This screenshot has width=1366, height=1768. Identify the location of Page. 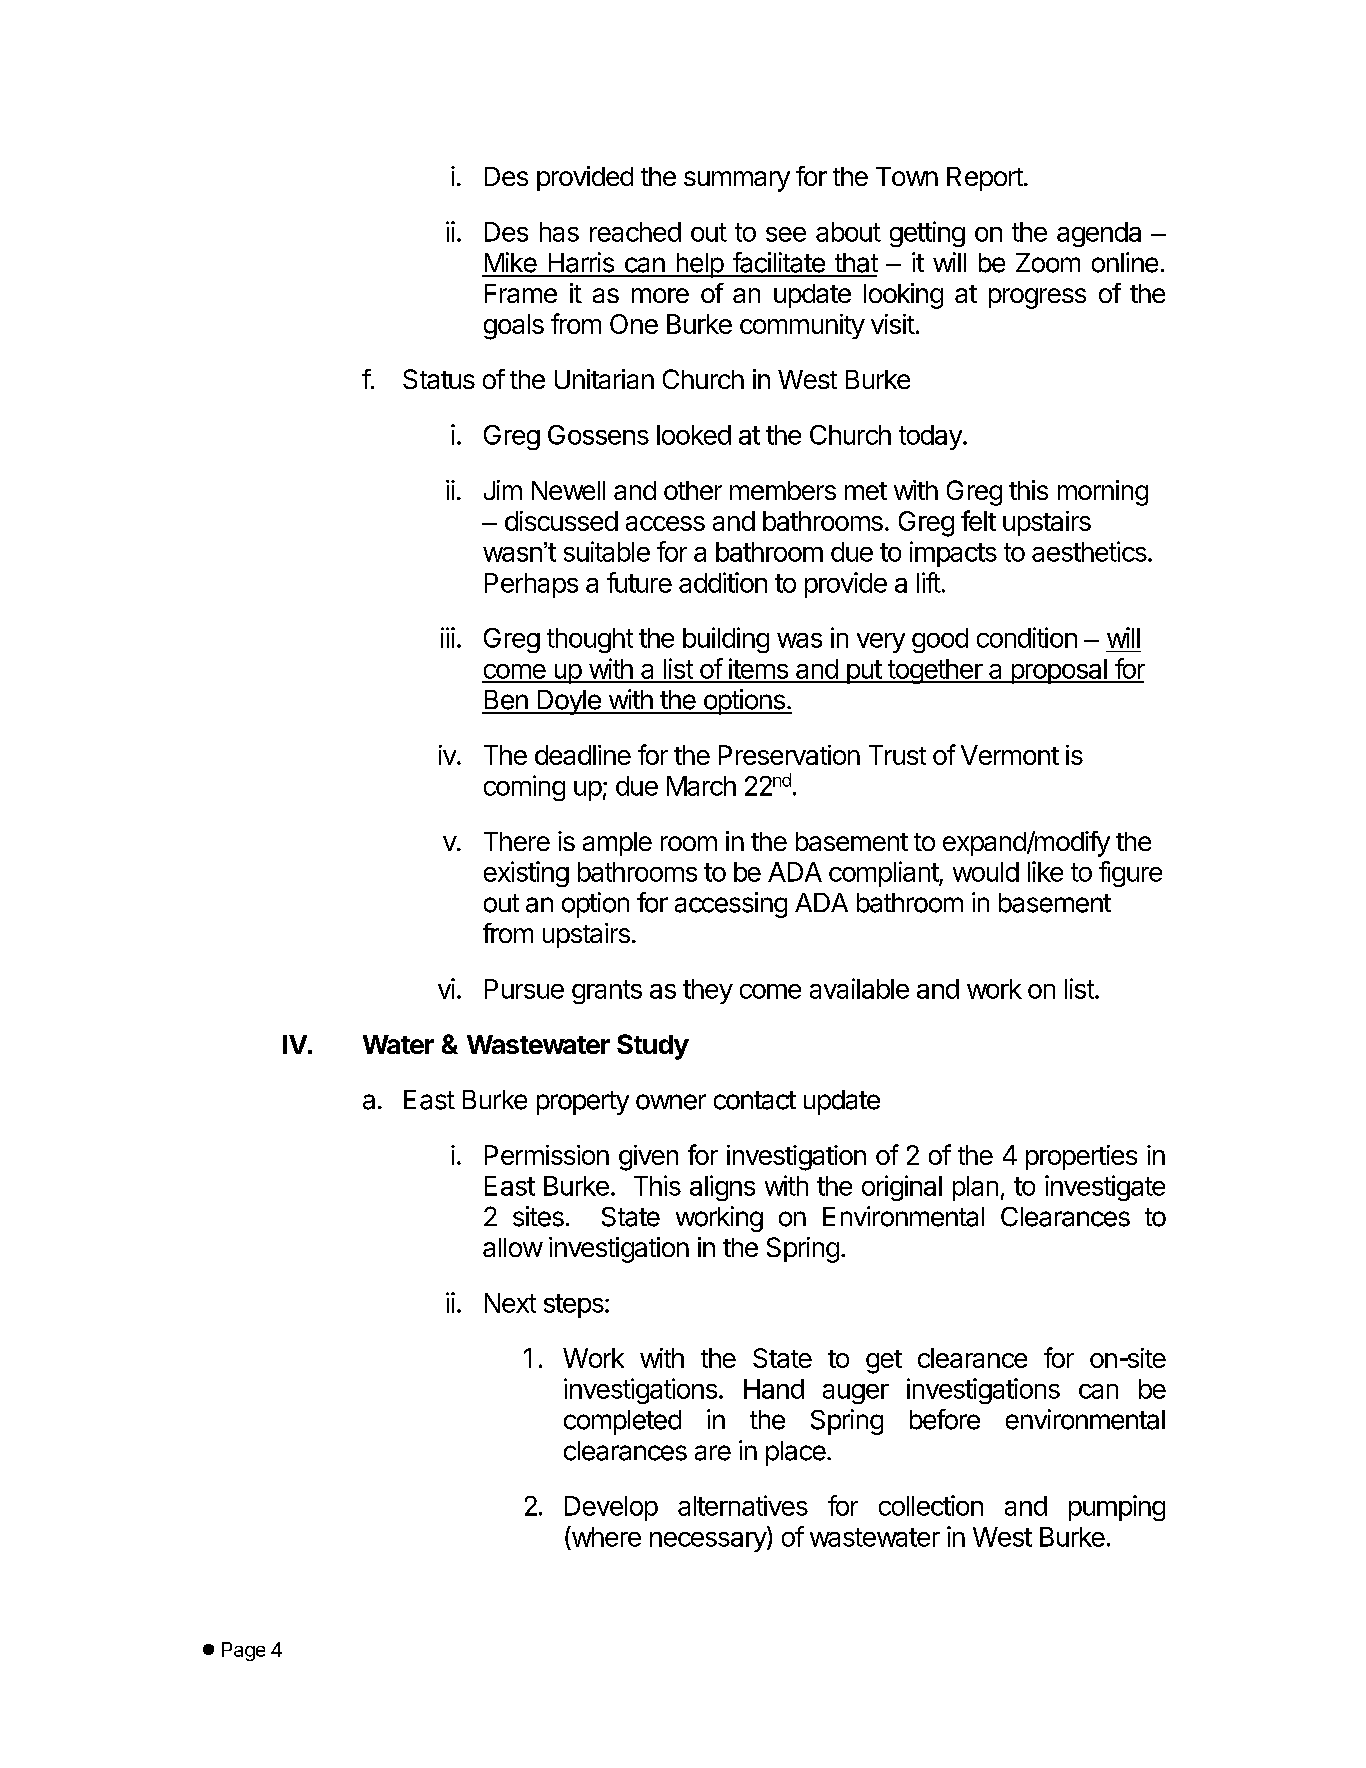
(243, 1651).
